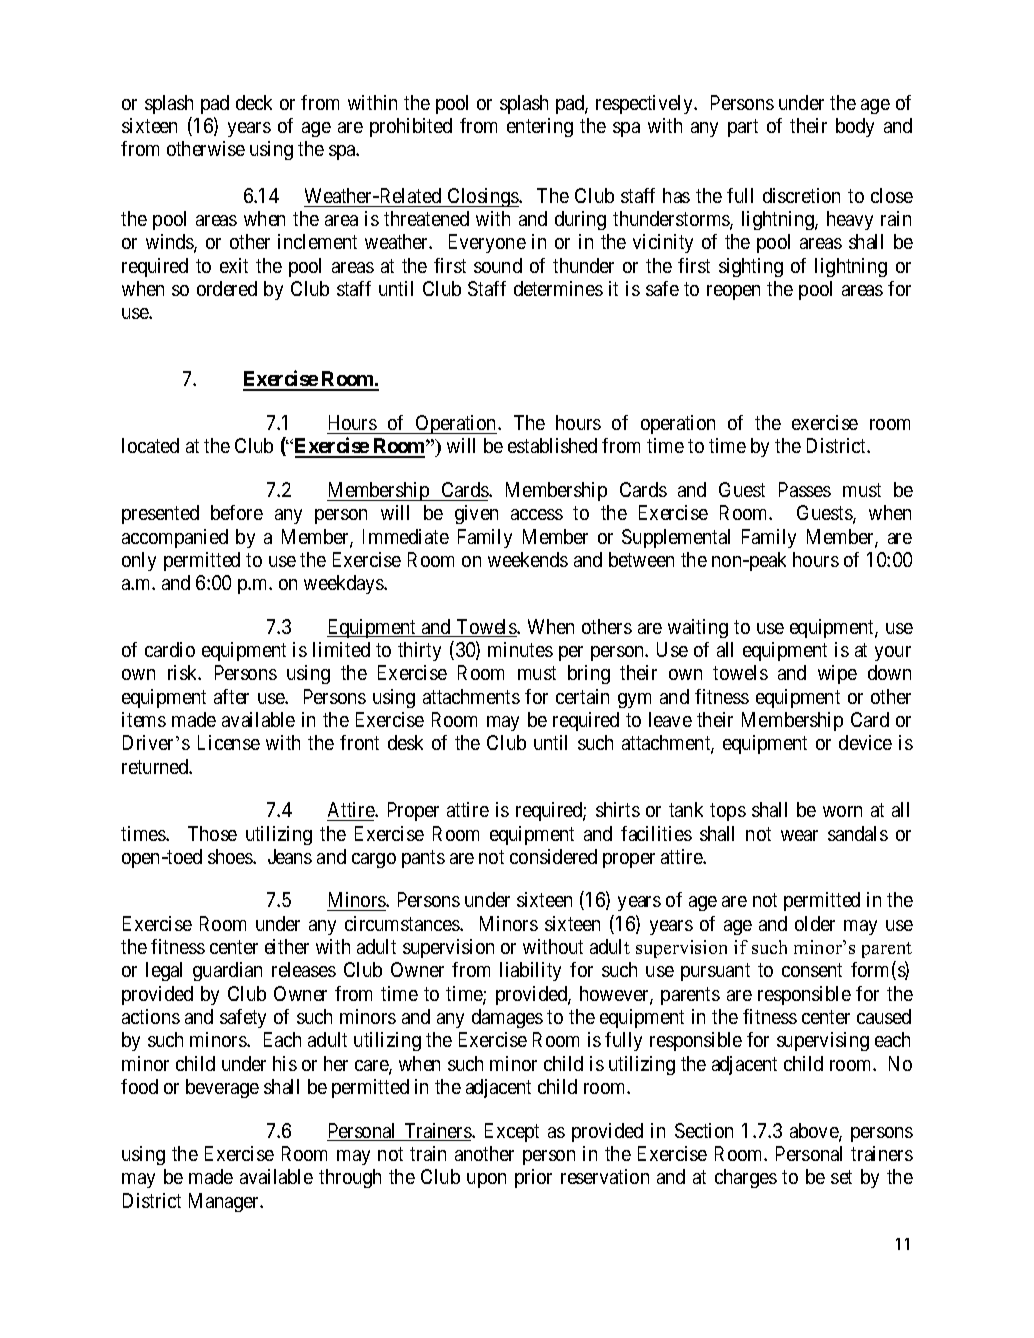  I want to click on sighting, so click(751, 267).
